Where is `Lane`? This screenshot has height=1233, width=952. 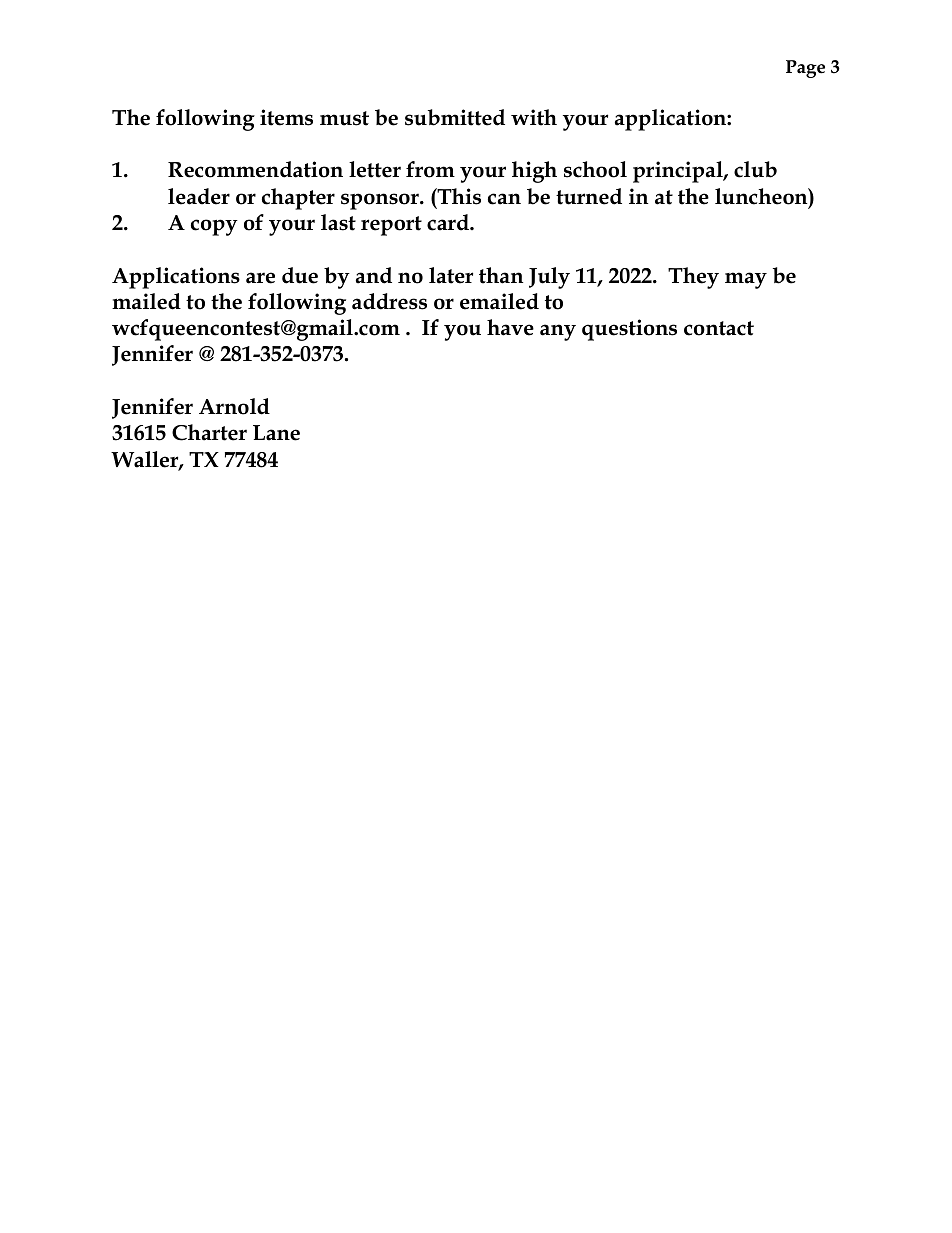 Lane is located at coordinates (276, 433).
